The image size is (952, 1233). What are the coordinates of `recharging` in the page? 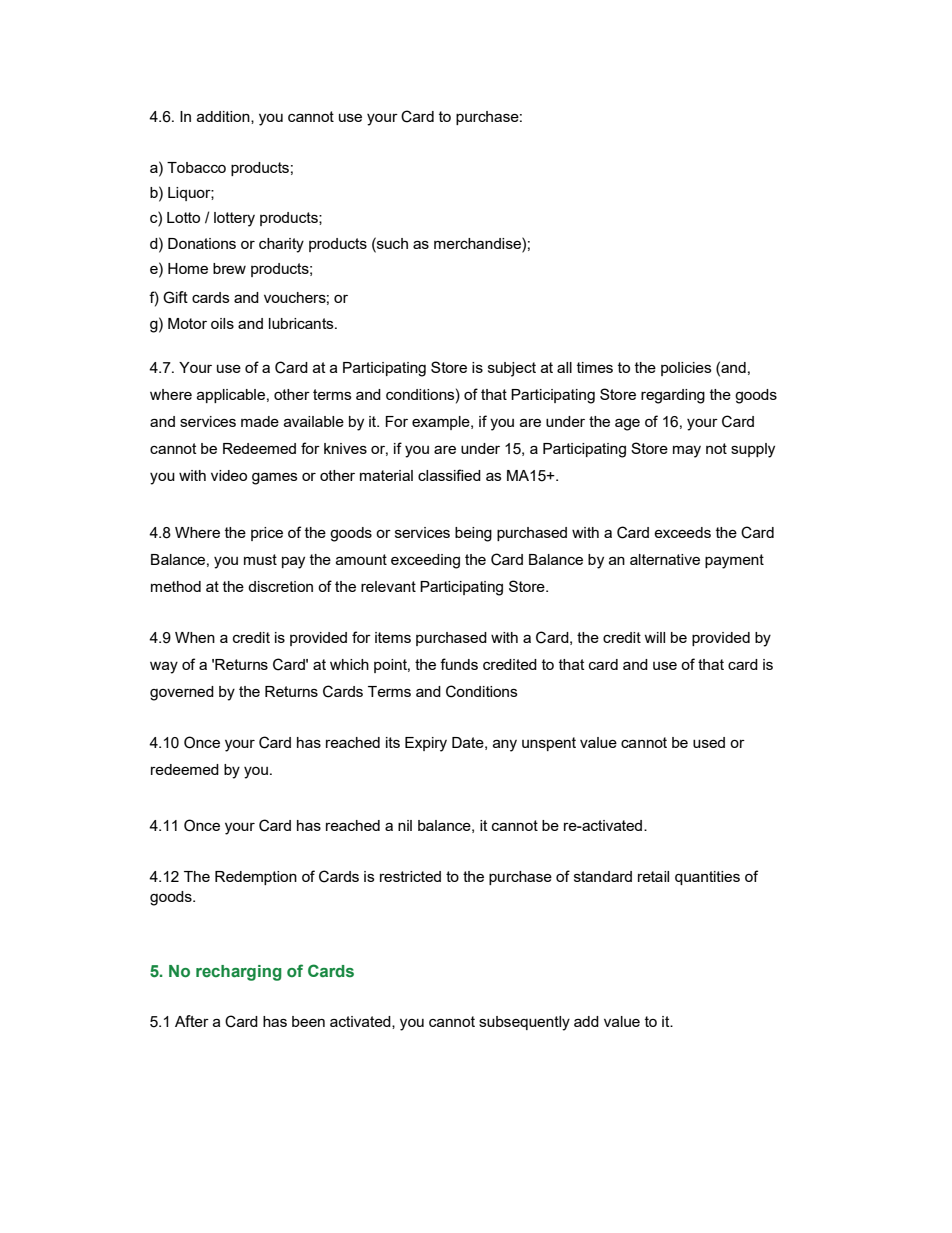 It's located at (239, 973).
